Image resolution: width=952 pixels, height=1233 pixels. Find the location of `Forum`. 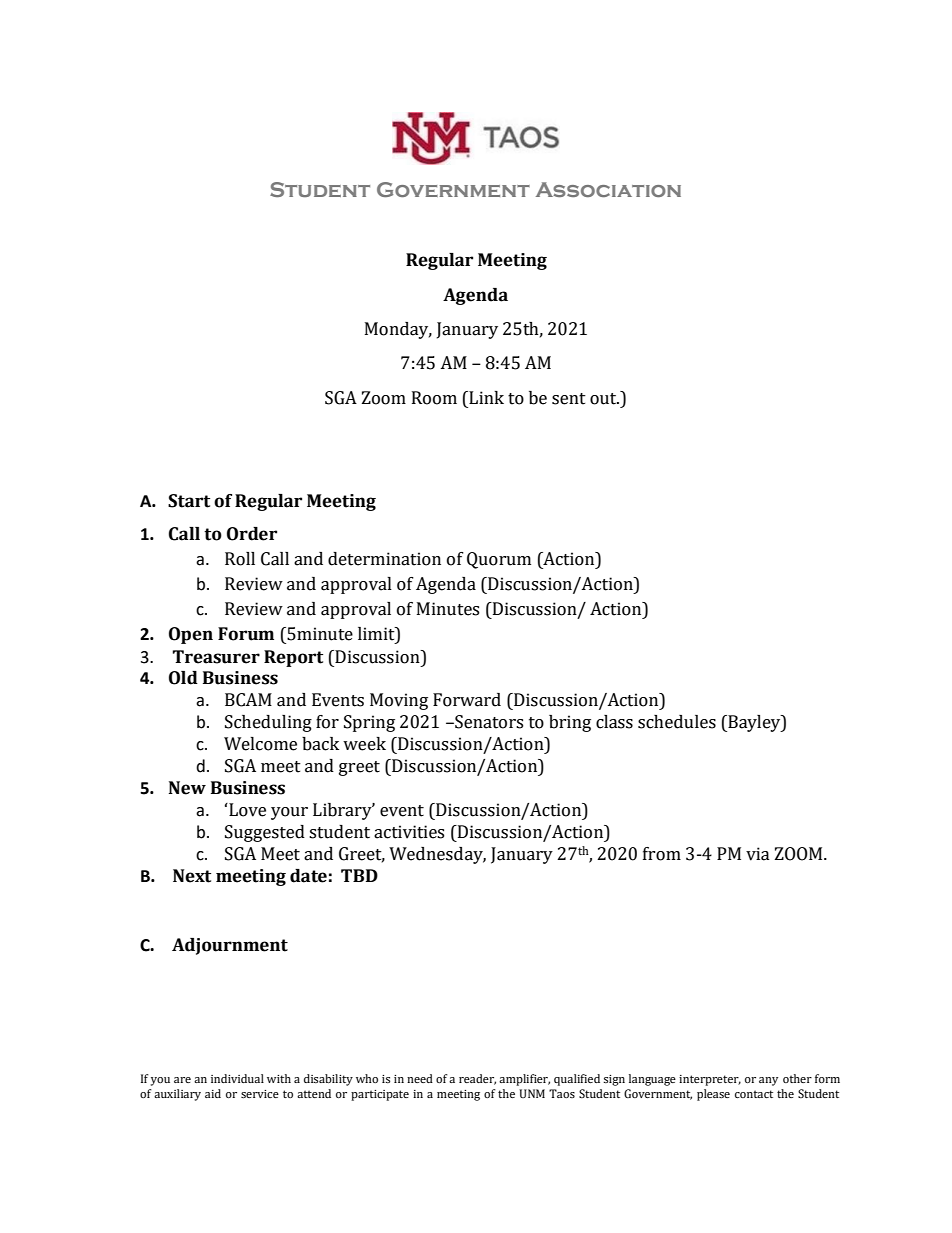

Forum is located at coordinates (246, 634).
